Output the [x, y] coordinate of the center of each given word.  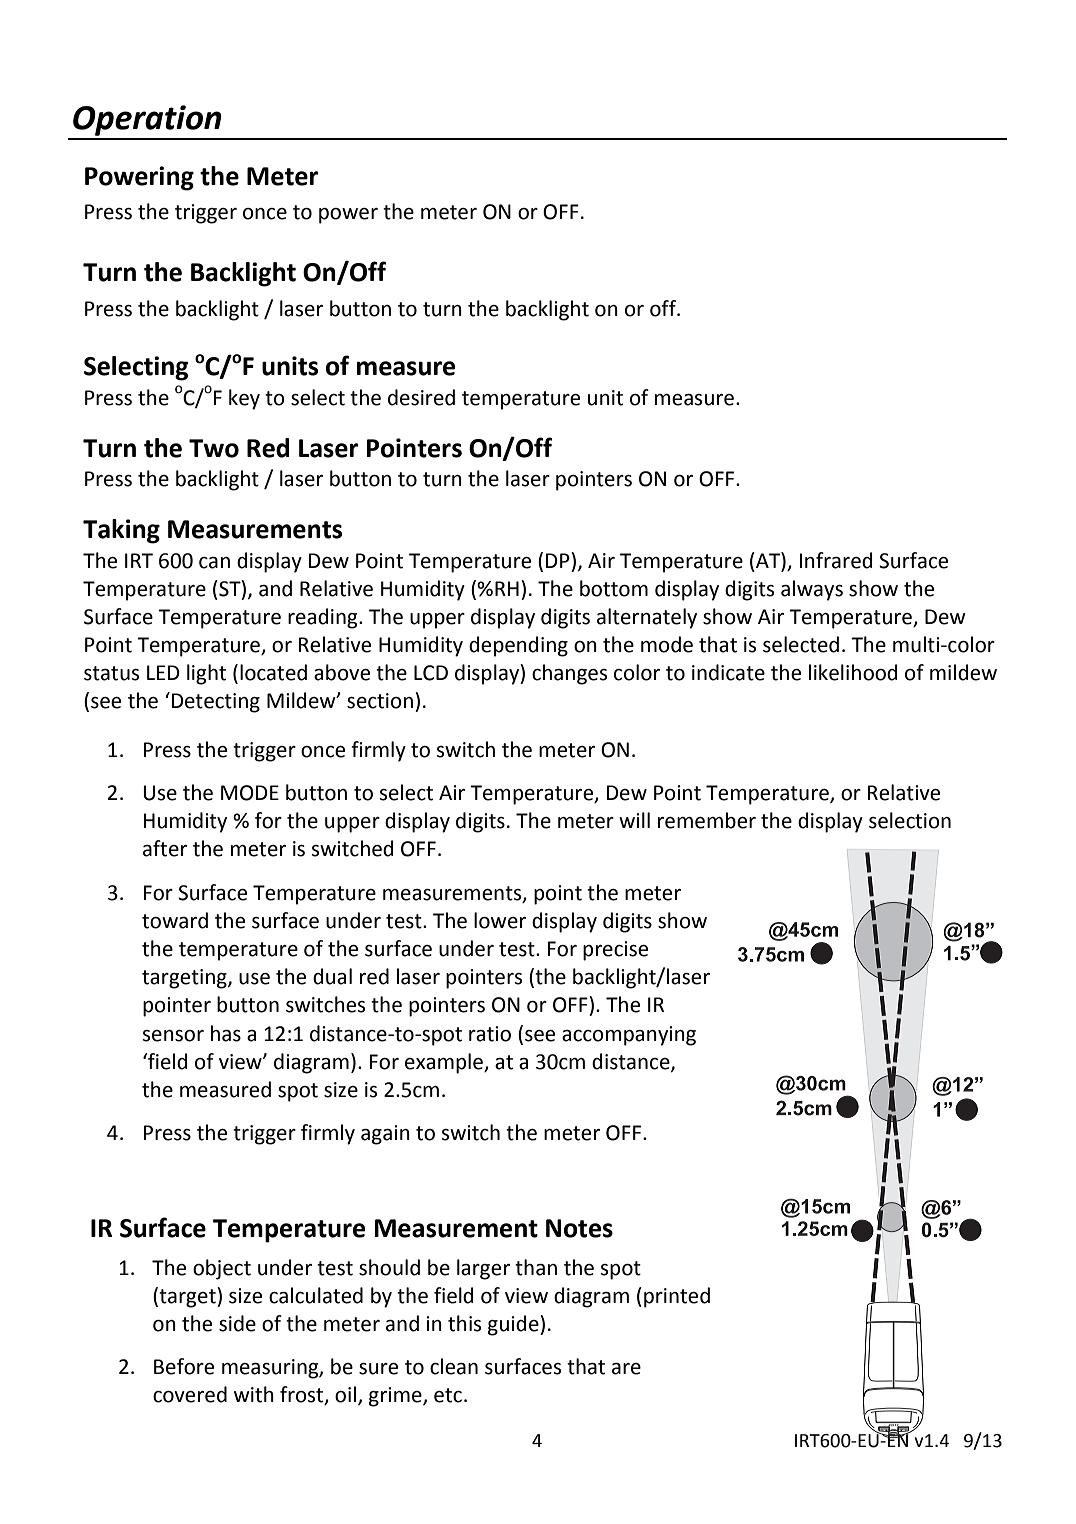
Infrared [836, 560]
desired [421, 397]
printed [677, 1297]
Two [214, 448]
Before [184, 1366]
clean [454, 1366]
